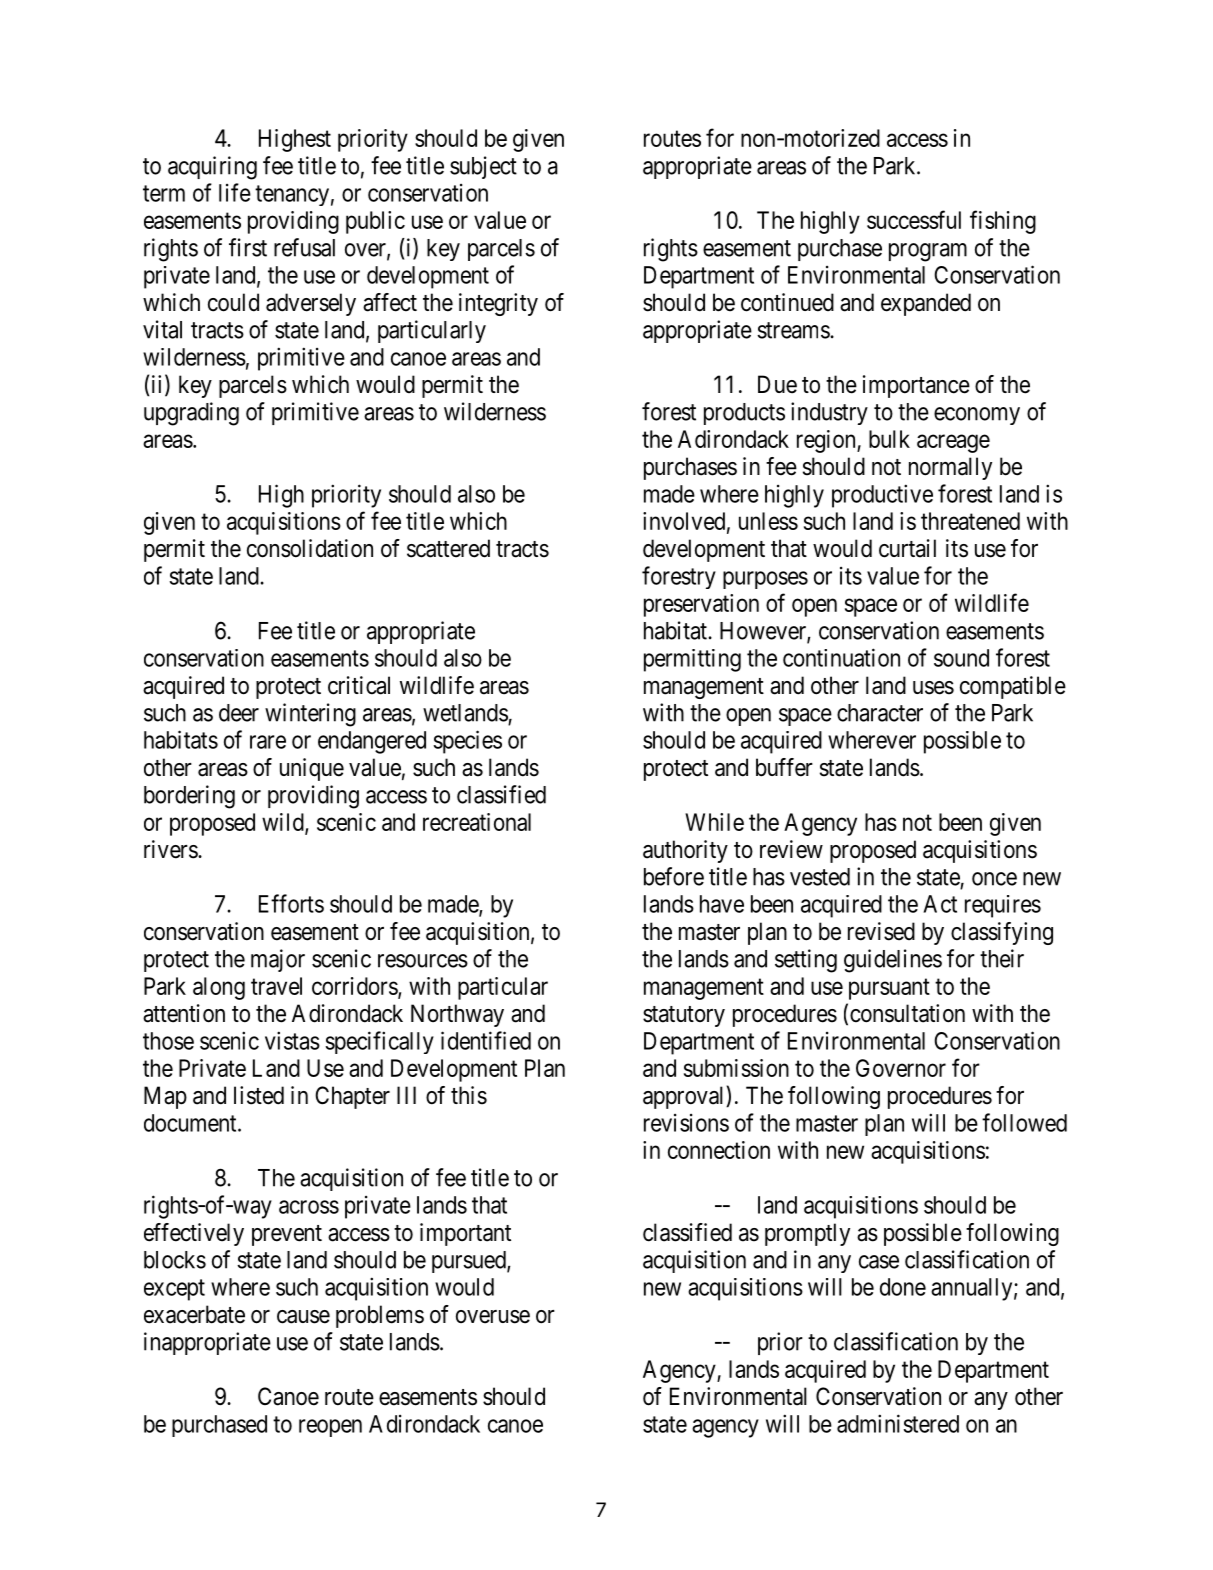 This image has height=1570, width=1213. I want to click on consultation, so click(907, 1013).
